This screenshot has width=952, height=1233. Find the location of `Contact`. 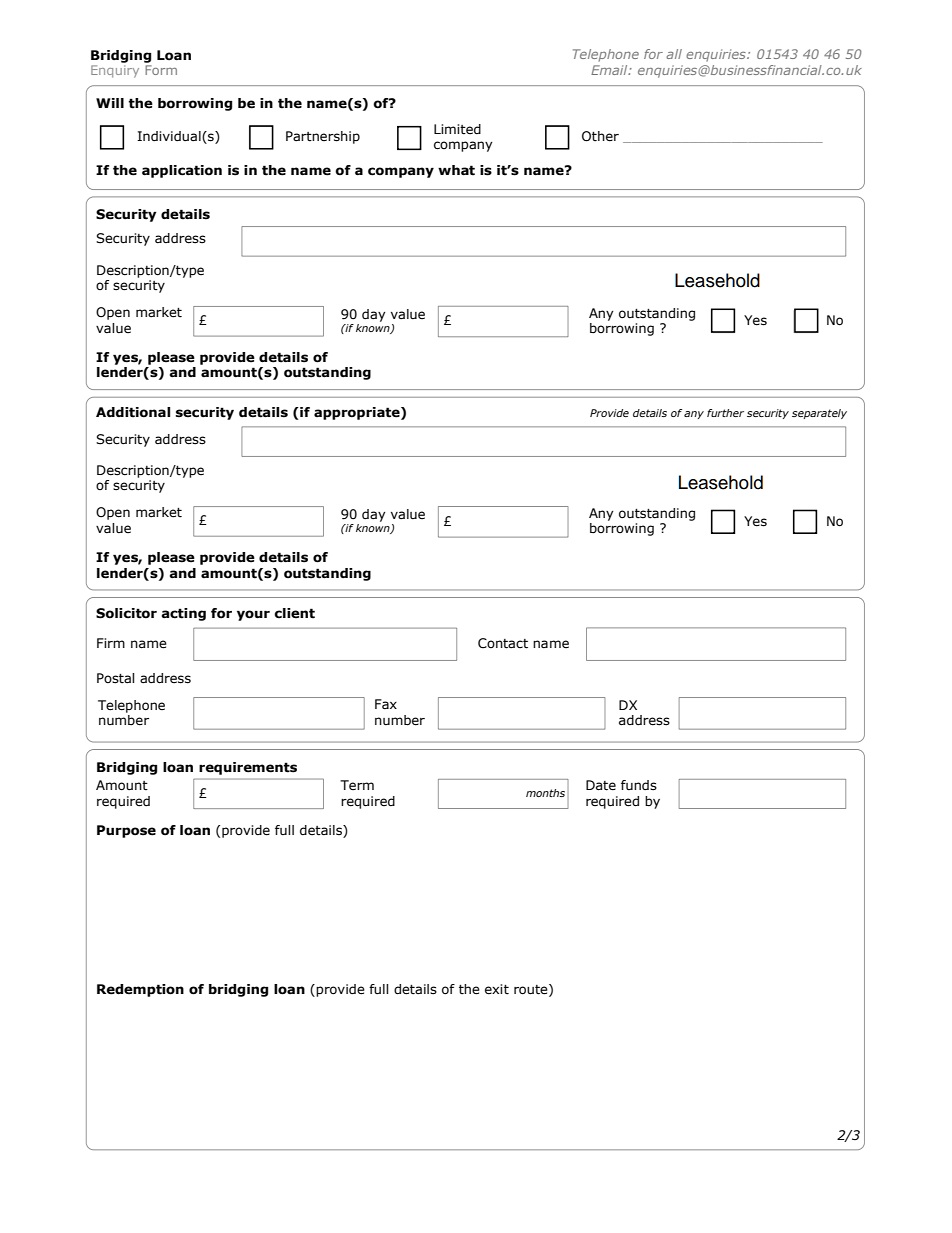

Contact is located at coordinates (503, 643).
